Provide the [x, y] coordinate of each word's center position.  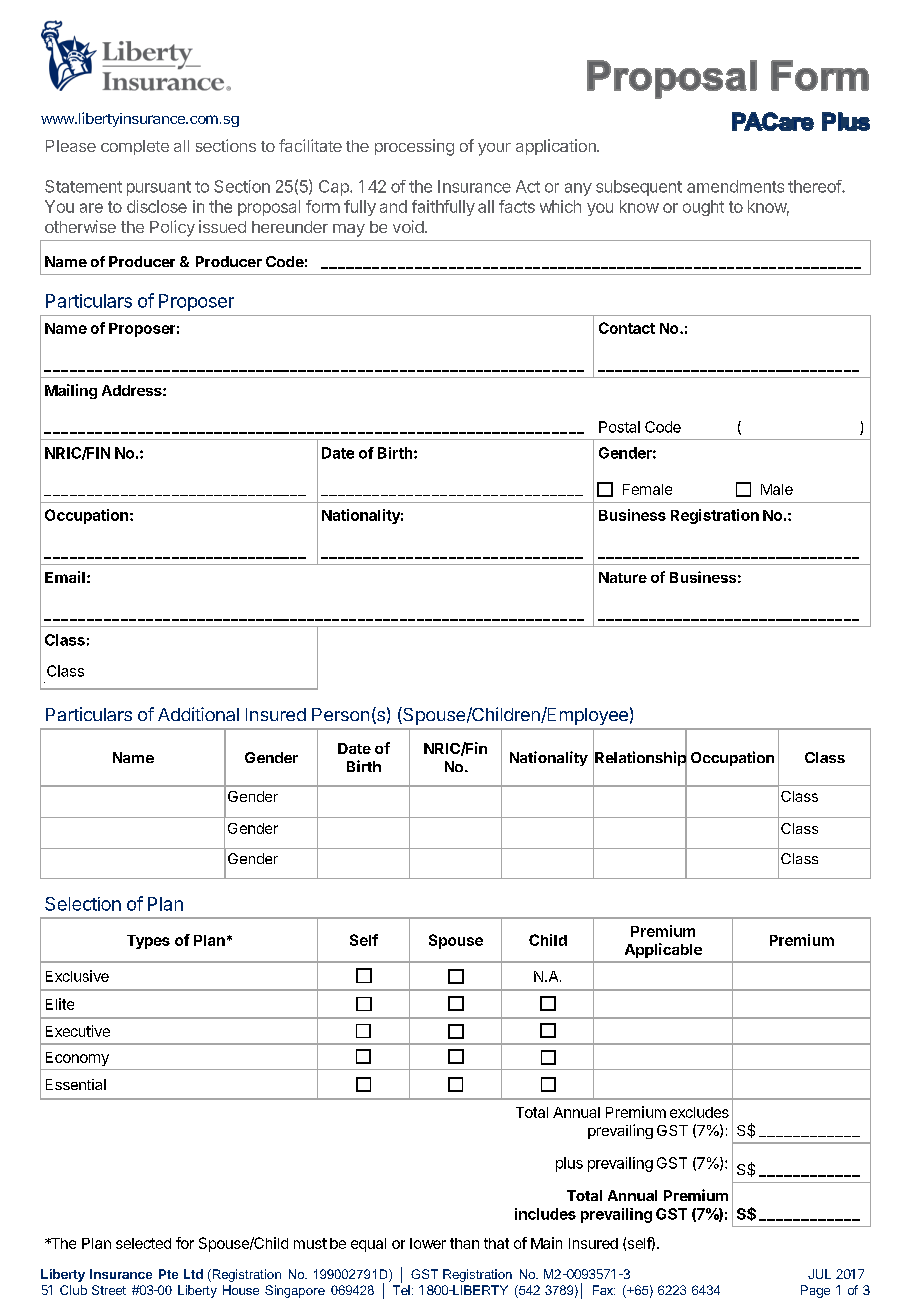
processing [414, 147]
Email [65, 577]
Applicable [663, 950]
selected [143, 1243]
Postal [619, 427]
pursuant [159, 188]
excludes [699, 1112]
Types [148, 942]
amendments [735, 186]
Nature [623, 577]
